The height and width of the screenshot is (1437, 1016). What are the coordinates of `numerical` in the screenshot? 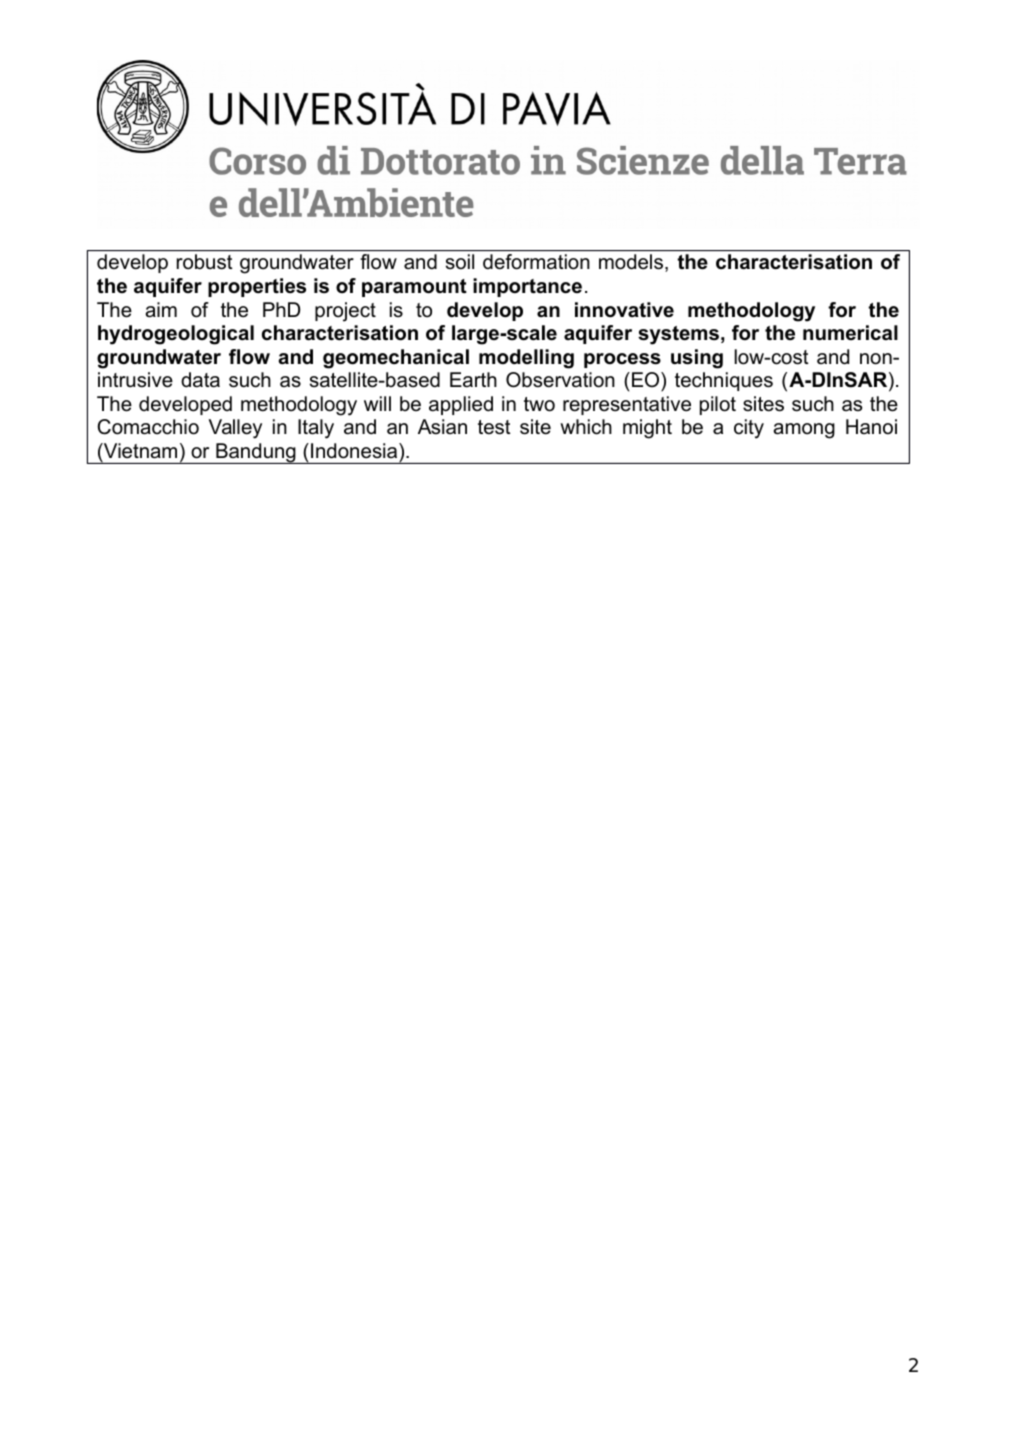 It's located at (850, 333).
